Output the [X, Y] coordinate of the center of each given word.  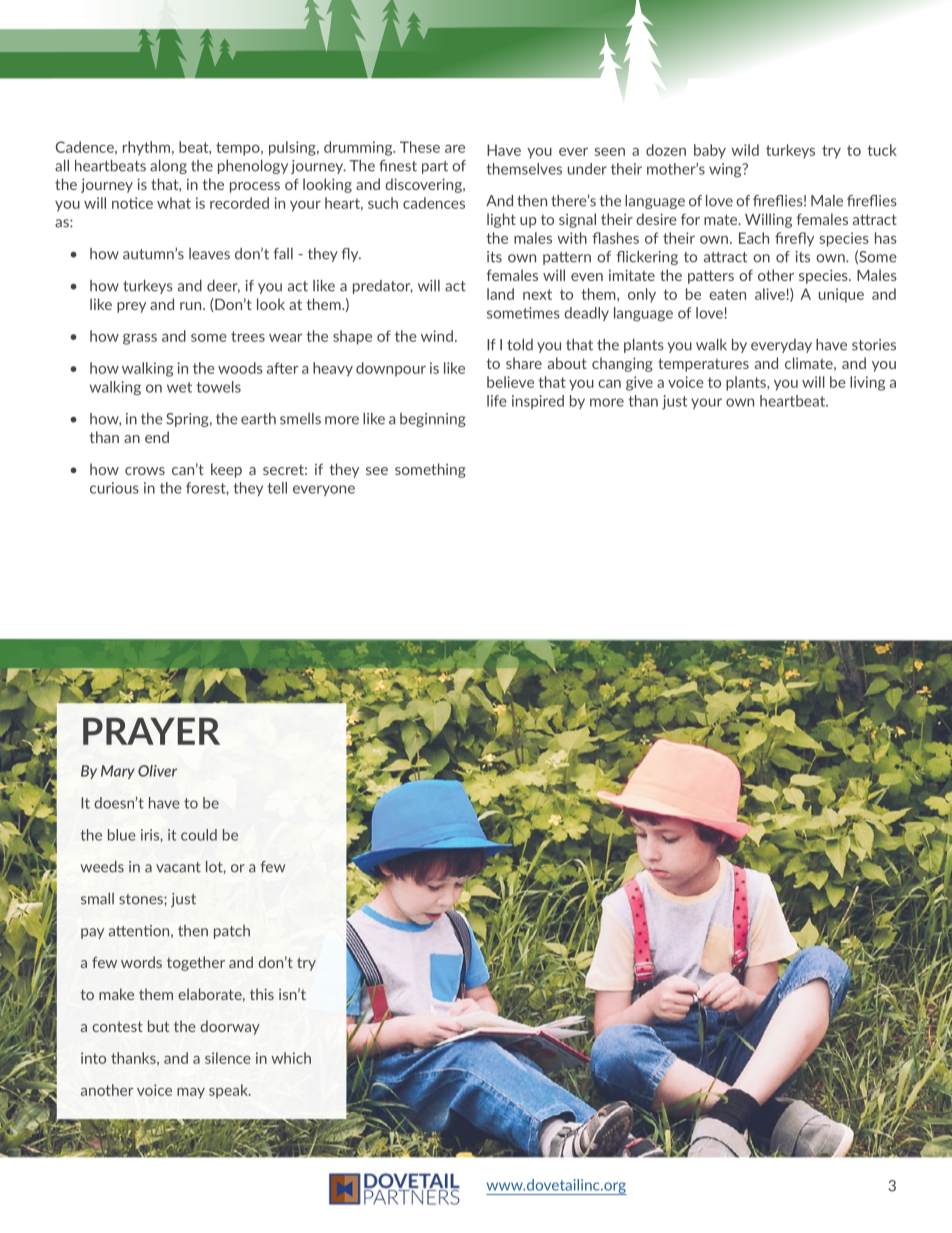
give [639, 383]
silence [227, 1058]
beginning [433, 420]
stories [874, 345]
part [435, 167]
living [867, 383]
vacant [178, 867]
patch [232, 932]
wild [745, 150]
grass [140, 339]
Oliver [157, 771]
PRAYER [151, 731]
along [168, 167]
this [262, 994]
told [520, 345]
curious [114, 488]
